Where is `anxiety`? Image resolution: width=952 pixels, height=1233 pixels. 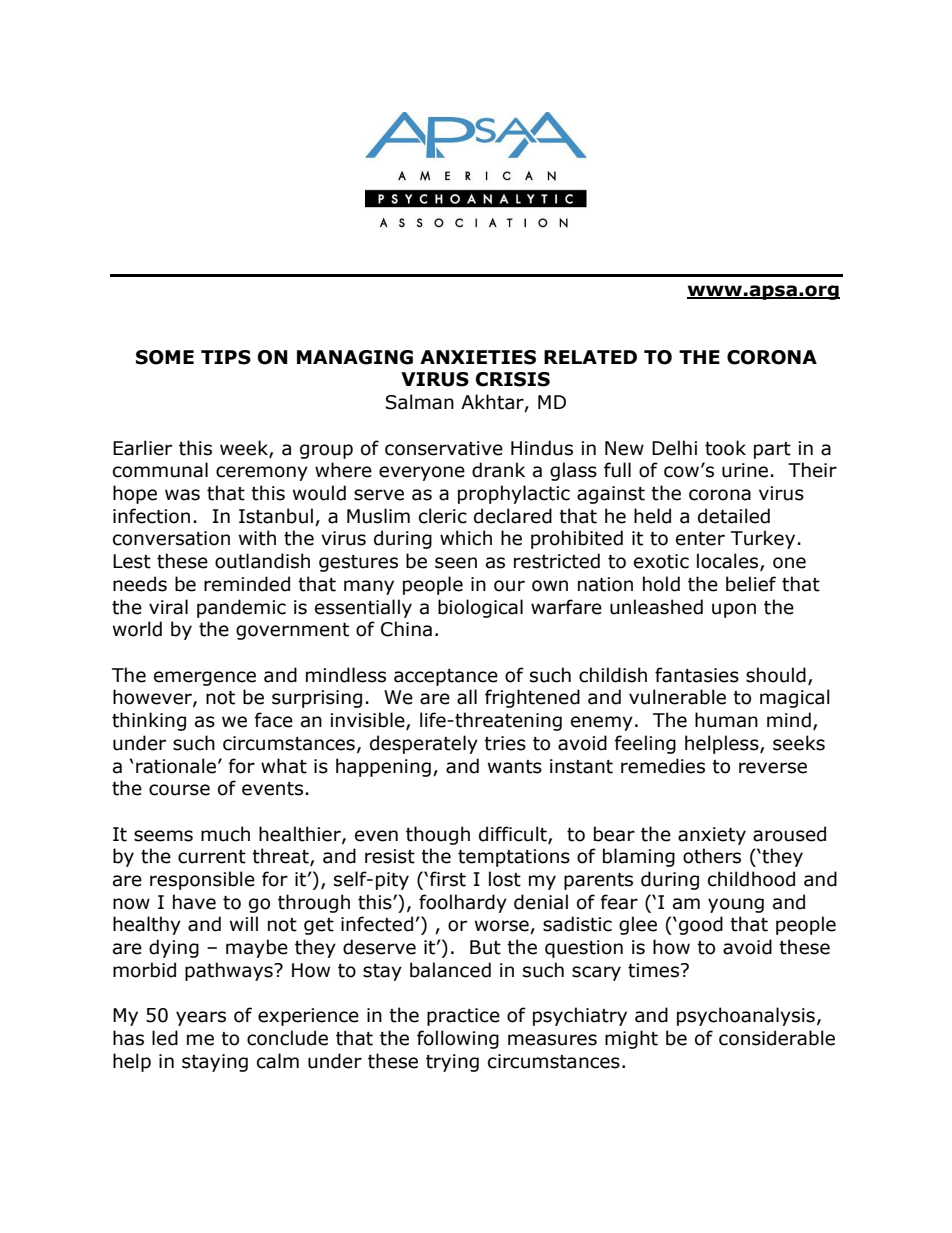 anxiety is located at coordinates (712, 836).
